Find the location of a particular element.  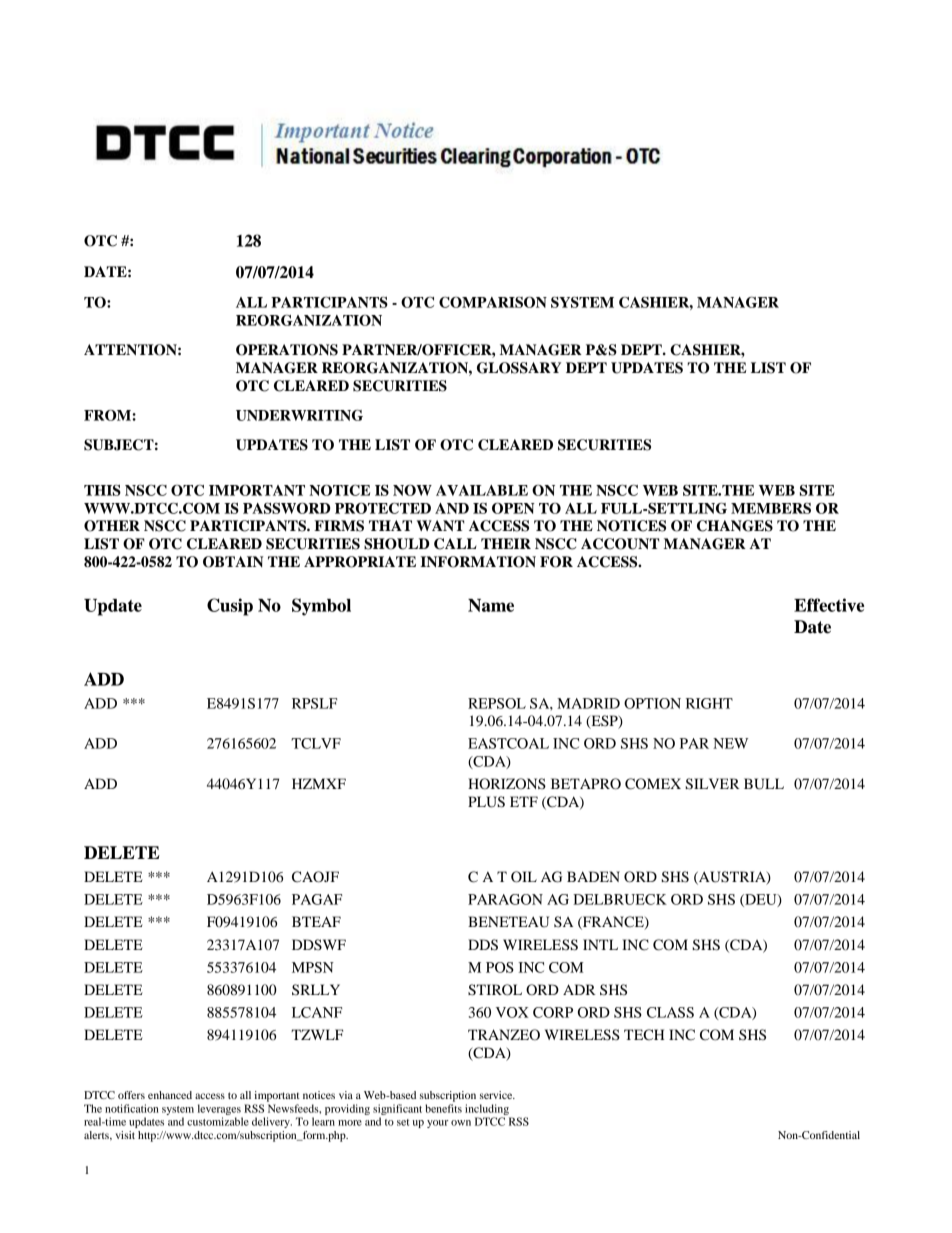

POS is located at coordinates (500, 967).
